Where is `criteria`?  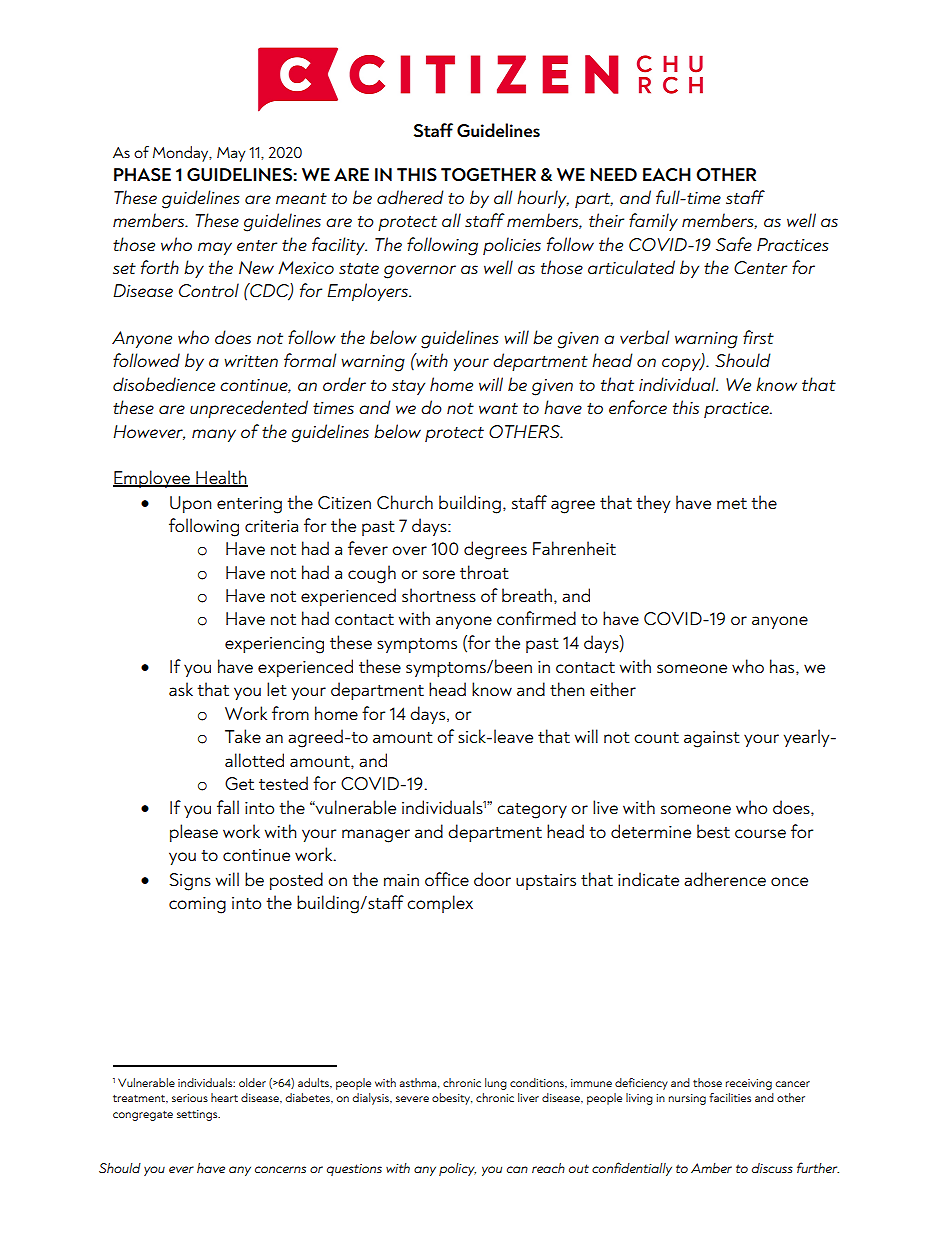
criteria is located at coordinates (271, 526).
